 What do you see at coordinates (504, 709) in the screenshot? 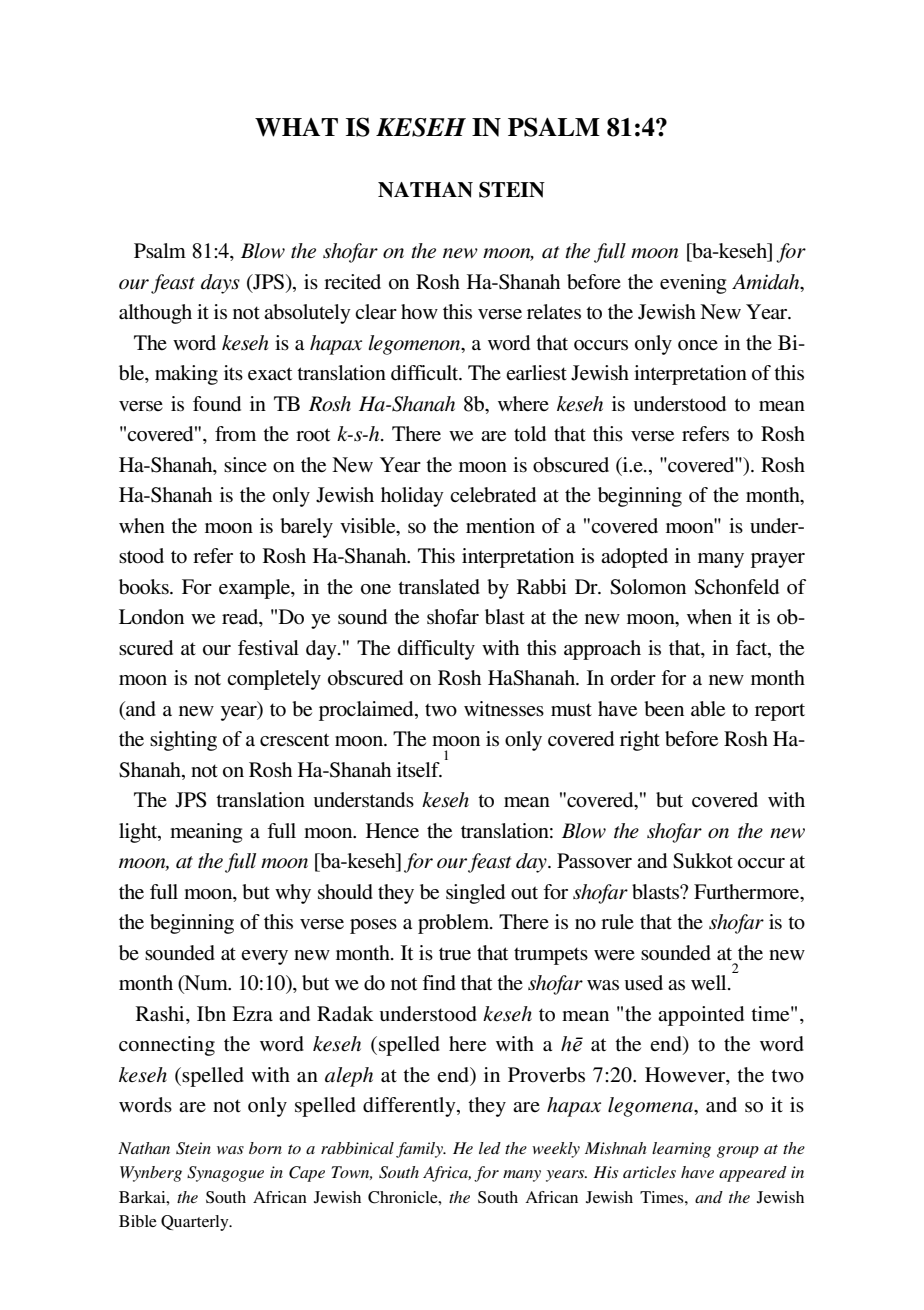
I see `witnesses` at bounding box center [504, 709].
